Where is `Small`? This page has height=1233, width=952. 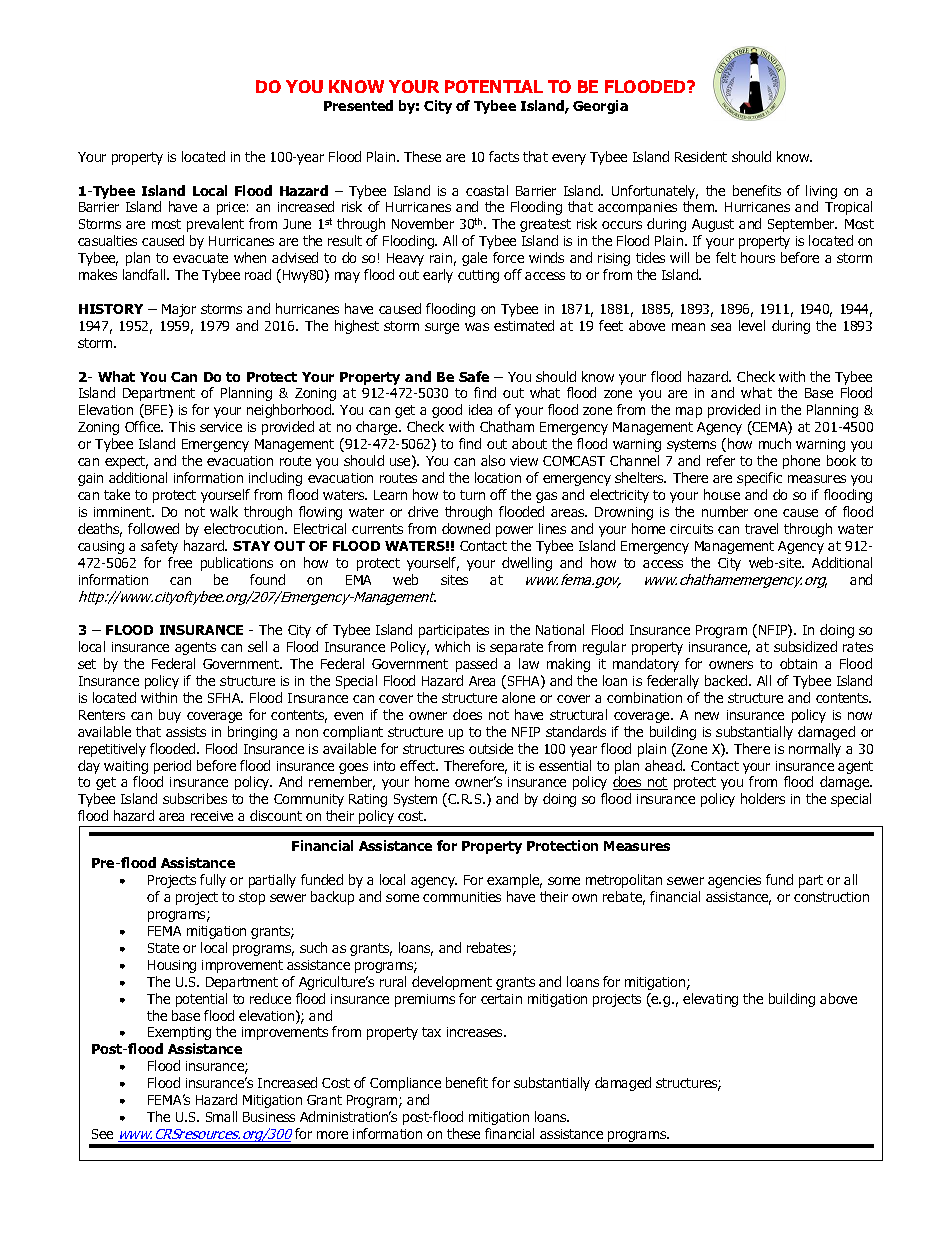
Small is located at coordinates (221, 1116).
